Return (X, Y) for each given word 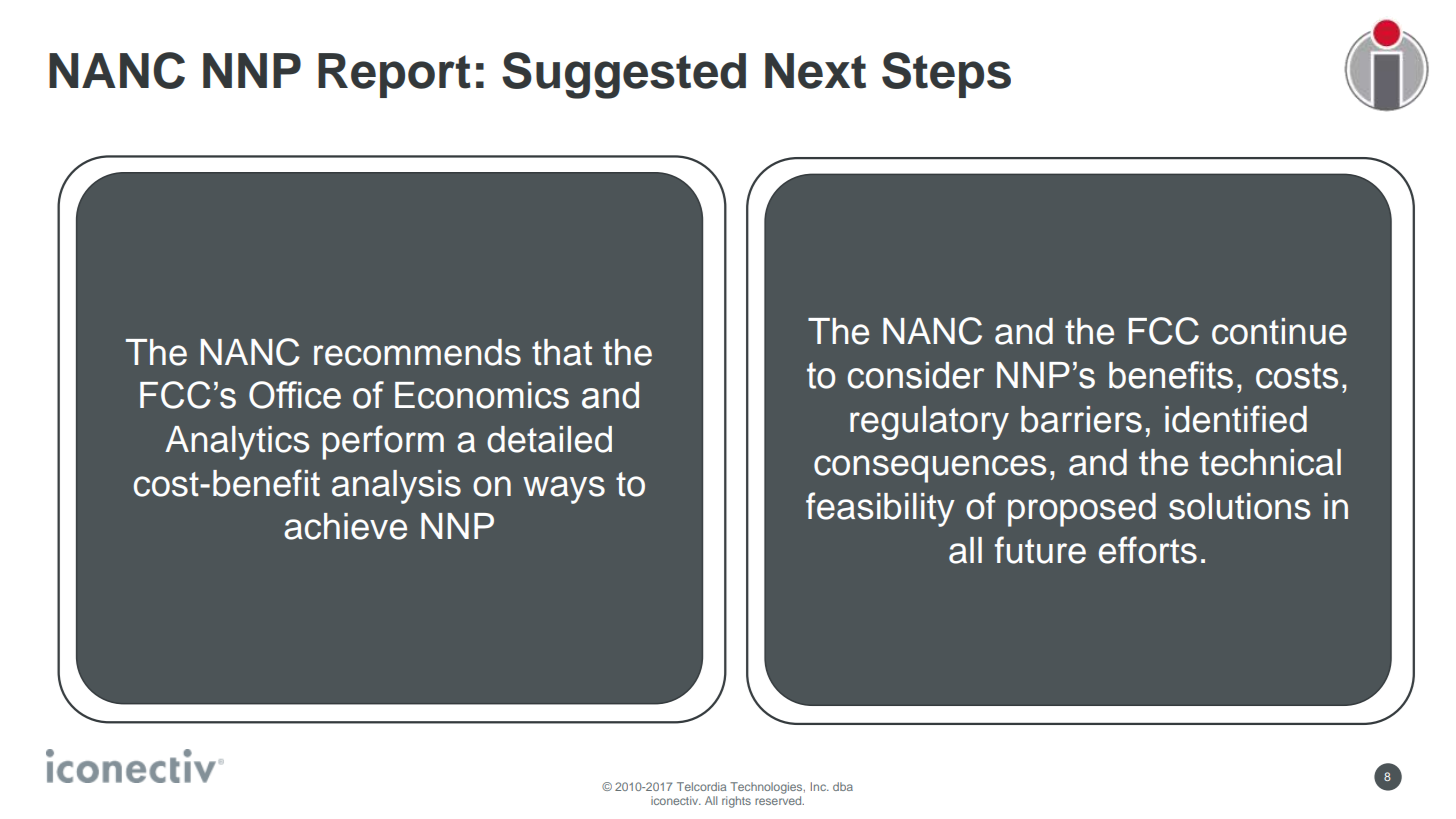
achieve (345, 526)
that (562, 352)
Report (394, 75)
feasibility (880, 509)
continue (1279, 331)
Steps (946, 75)
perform (383, 442)
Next (815, 71)
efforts (1148, 550)
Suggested (624, 75)
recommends (417, 352)
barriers (1081, 419)
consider (915, 375)
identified (1236, 419)
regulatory (929, 423)
